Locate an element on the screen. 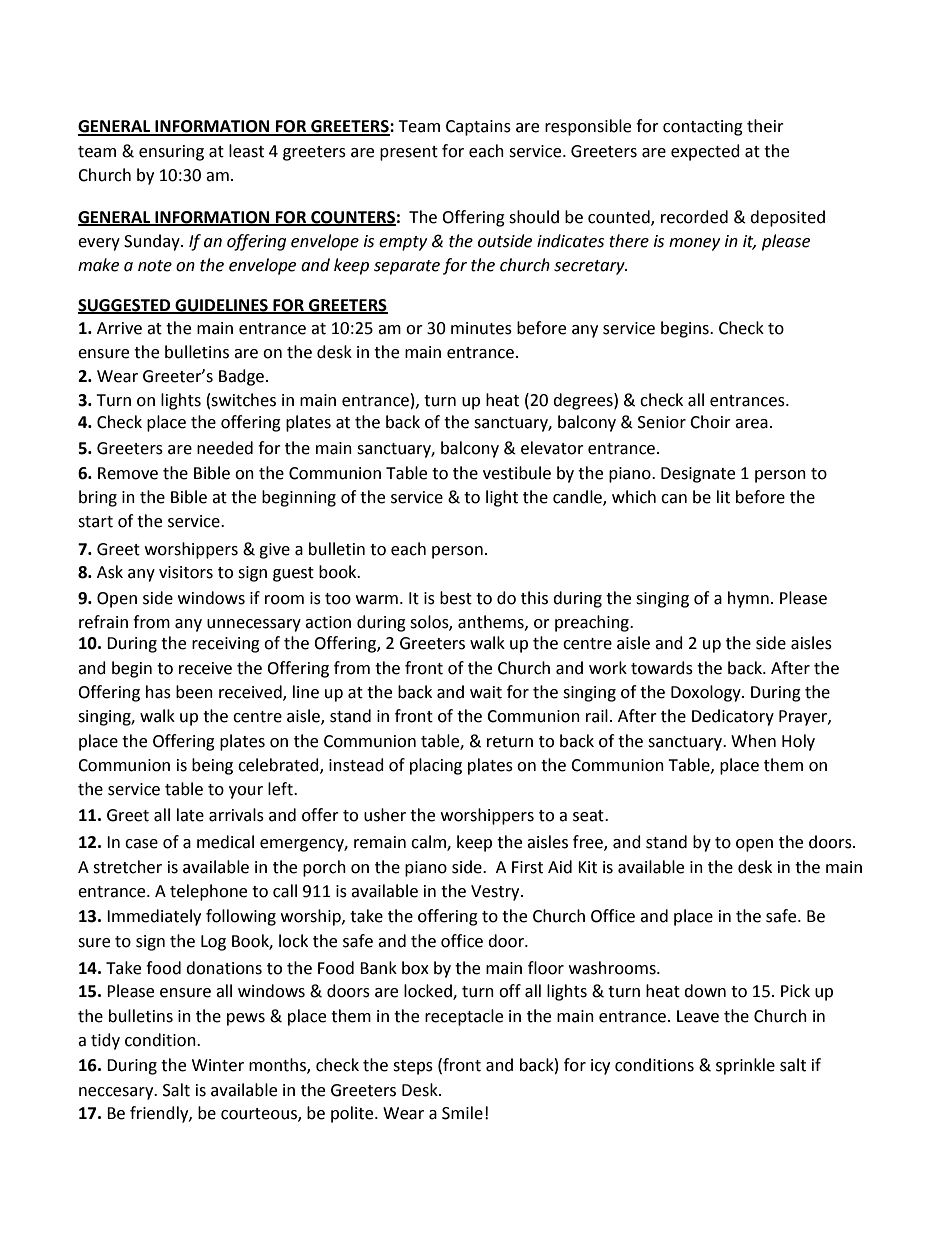 This screenshot has height=1233, width=952. ensuring is located at coordinates (171, 153).
